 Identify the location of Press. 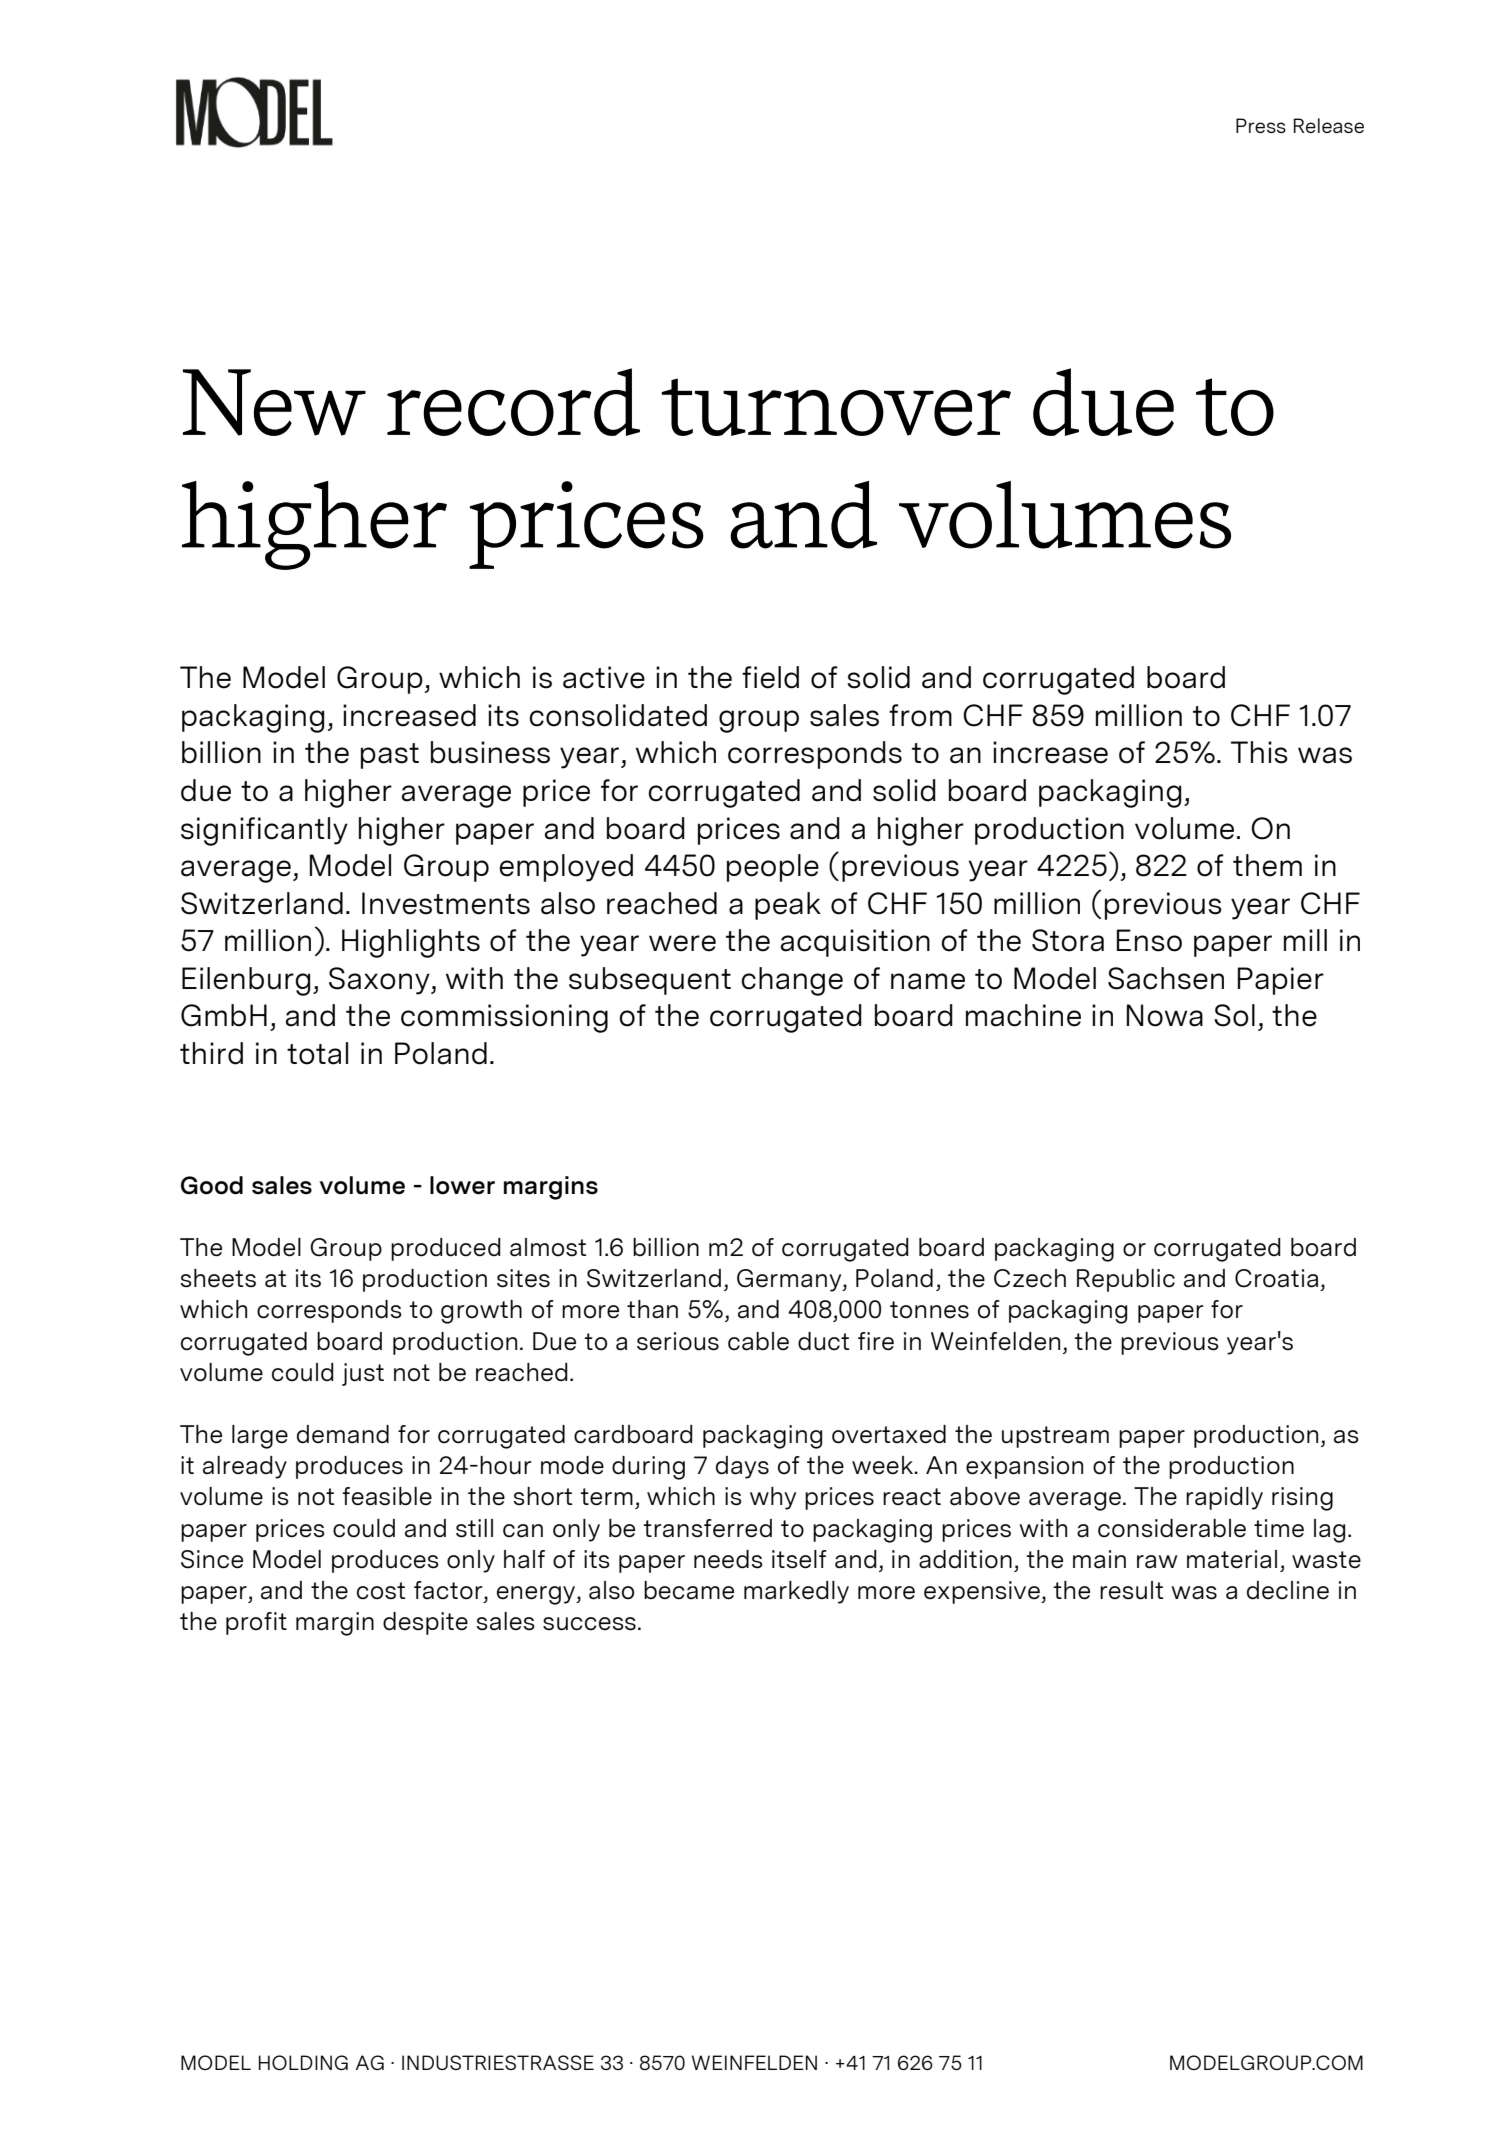
(1261, 125).
